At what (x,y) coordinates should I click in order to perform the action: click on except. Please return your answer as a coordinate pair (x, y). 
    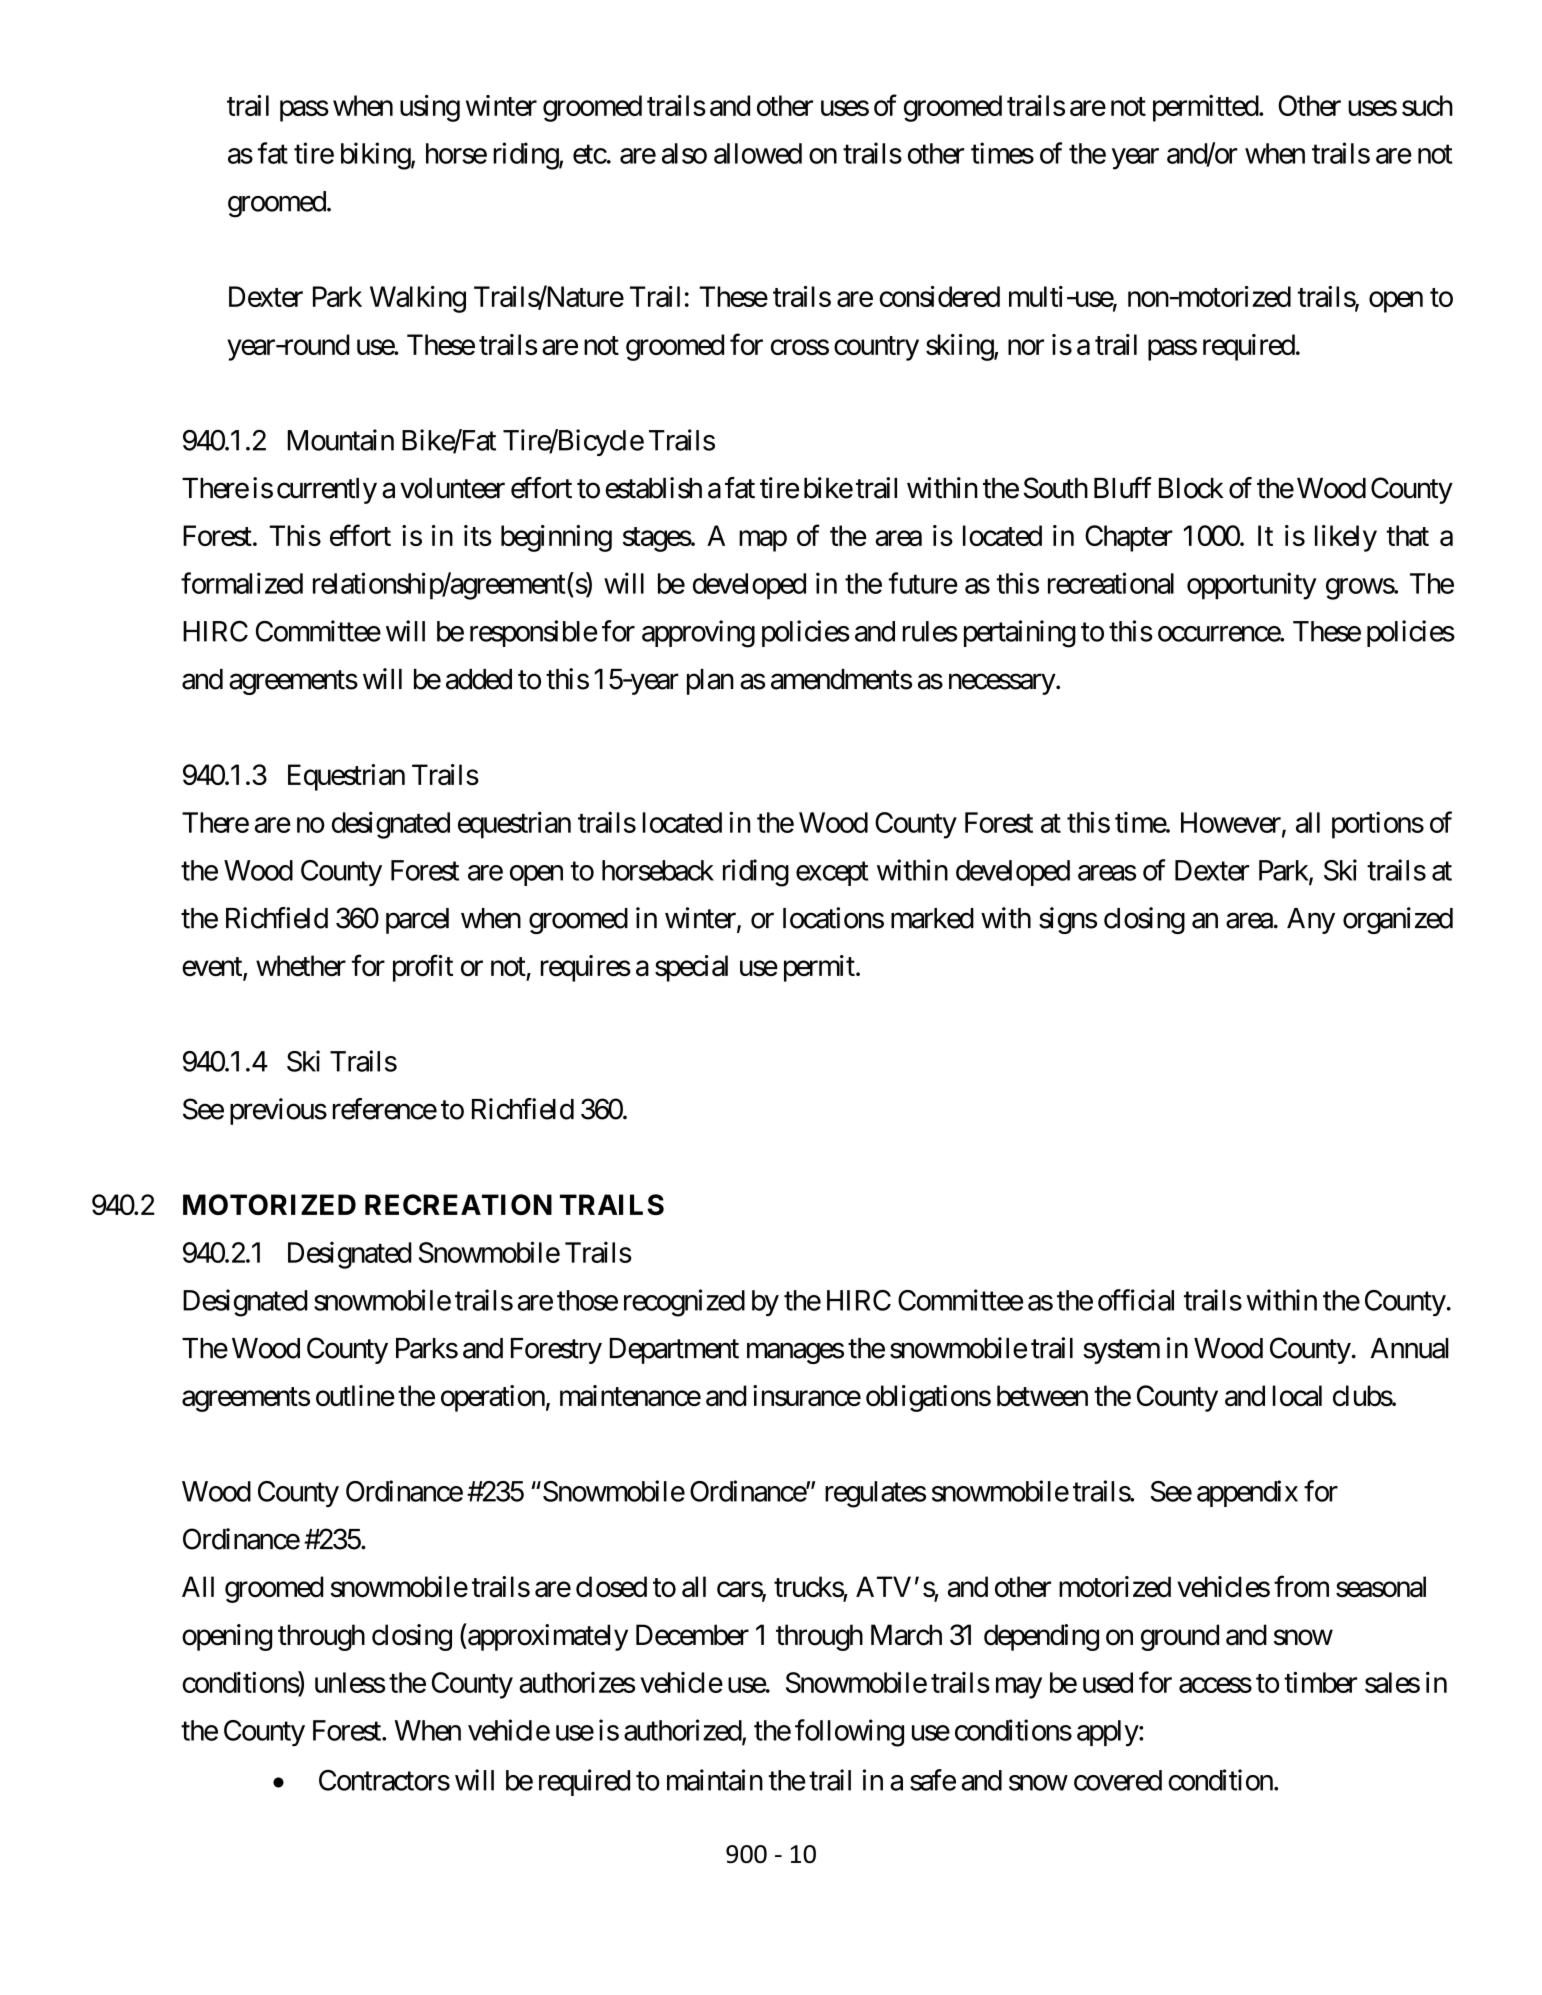
    Looking at the image, I should click on (832, 874).
